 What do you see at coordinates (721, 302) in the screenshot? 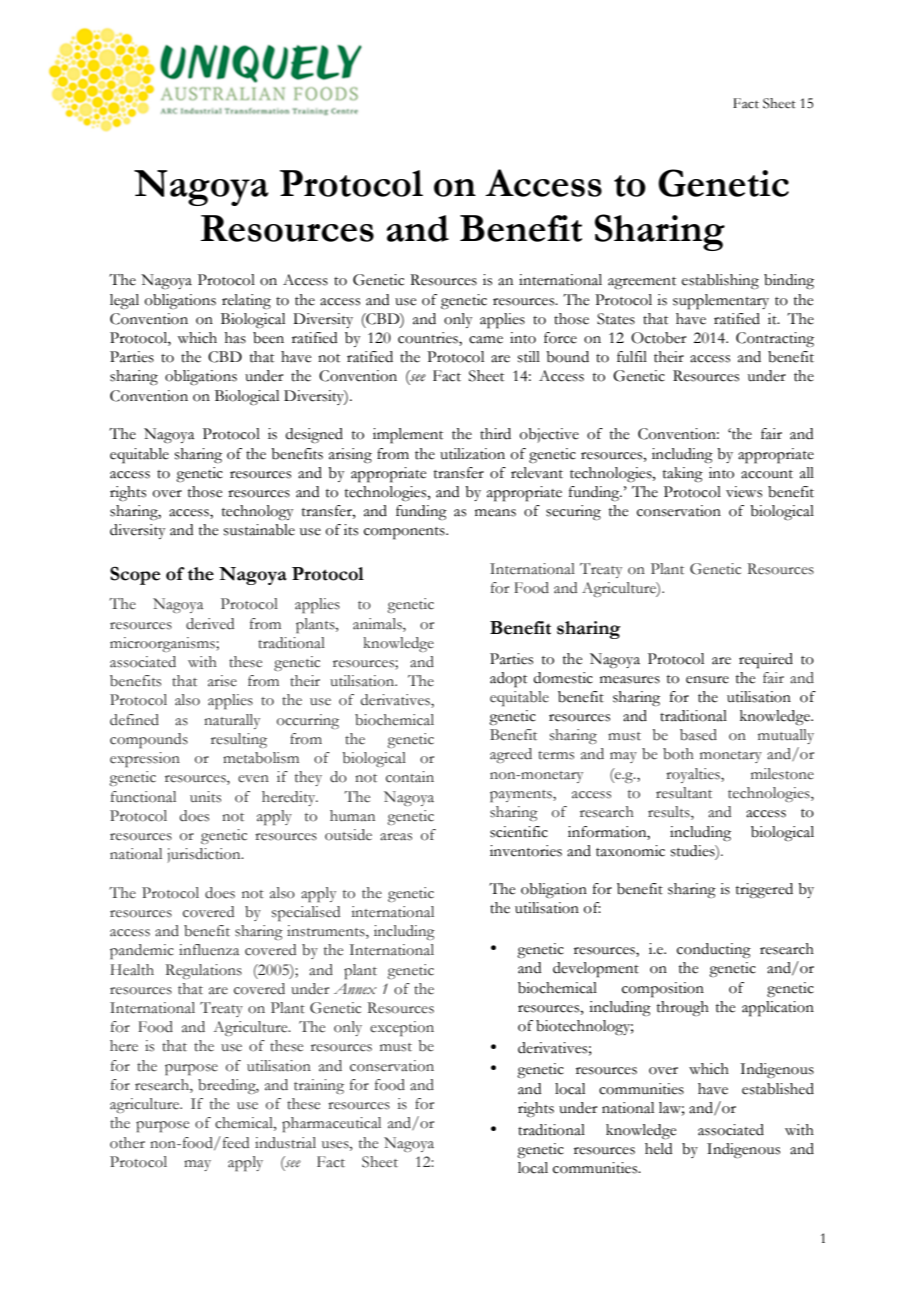
I see `supplementary` at bounding box center [721, 302].
